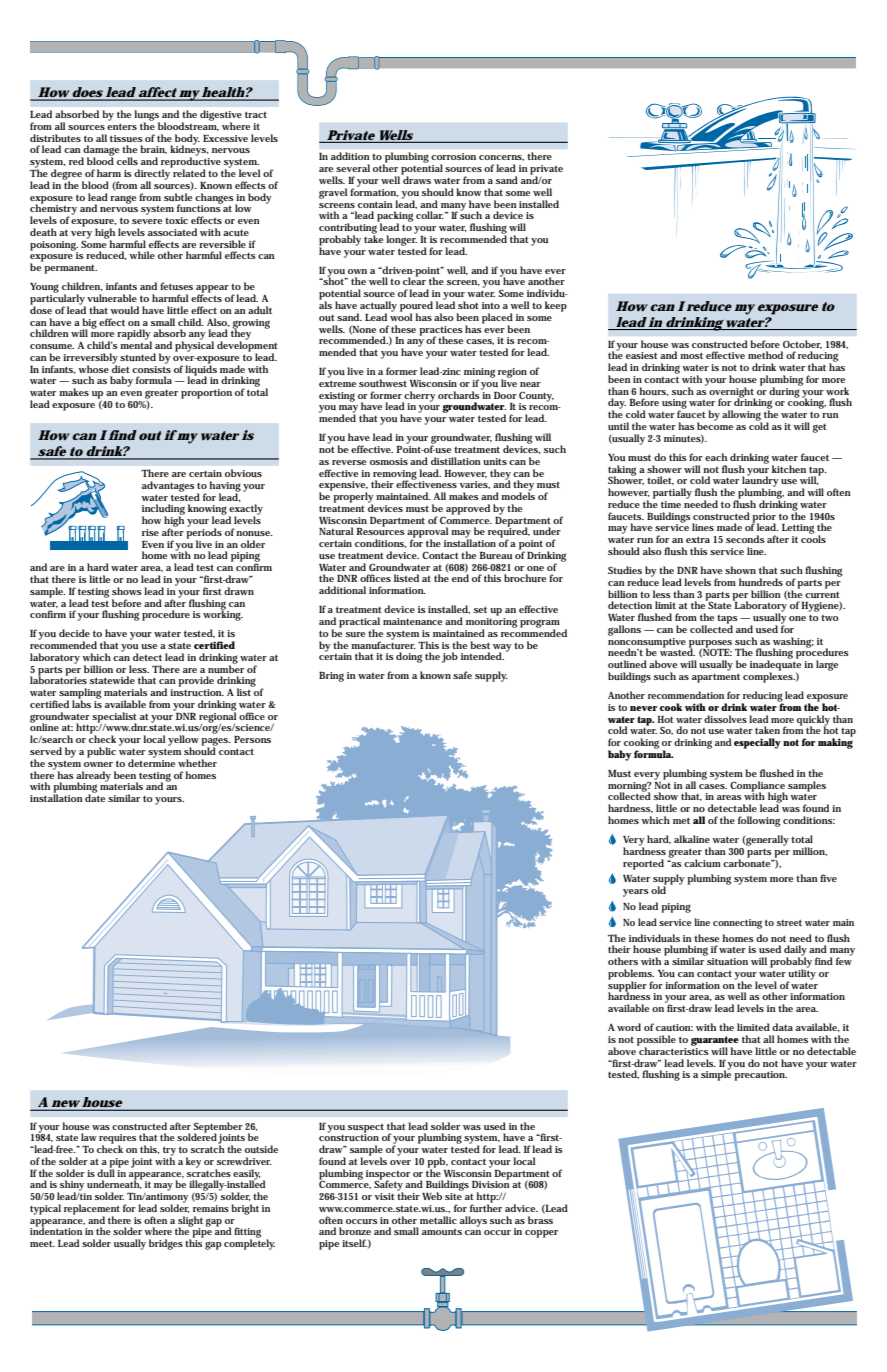 The width and height of the screenshot is (887, 1372). Describe the element at coordinates (631, 975) in the screenshot. I see `problems` at that location.
